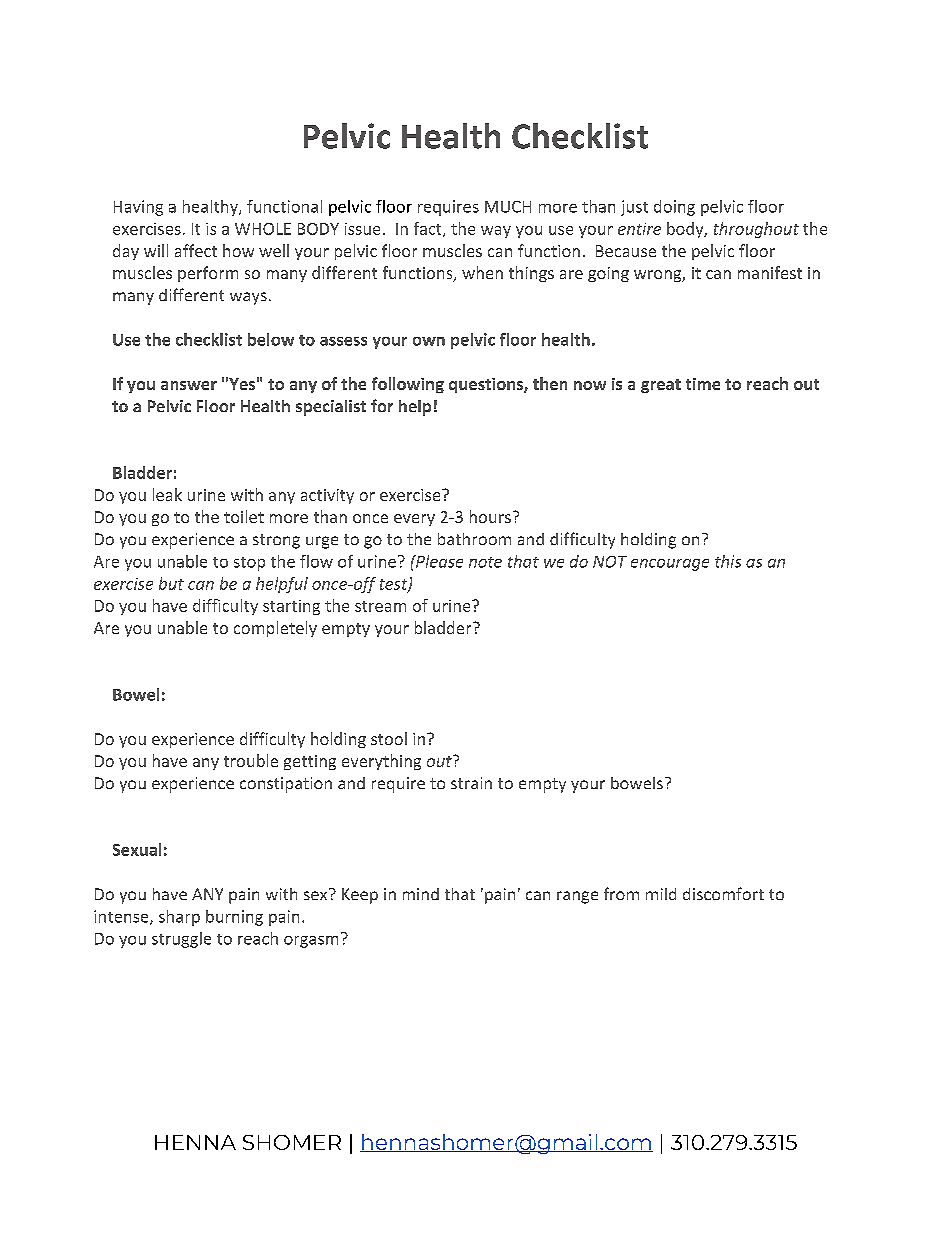 Image resolution: width=952 pixels, height=1233 pixels. I want to click on this, so click(728, 561).
